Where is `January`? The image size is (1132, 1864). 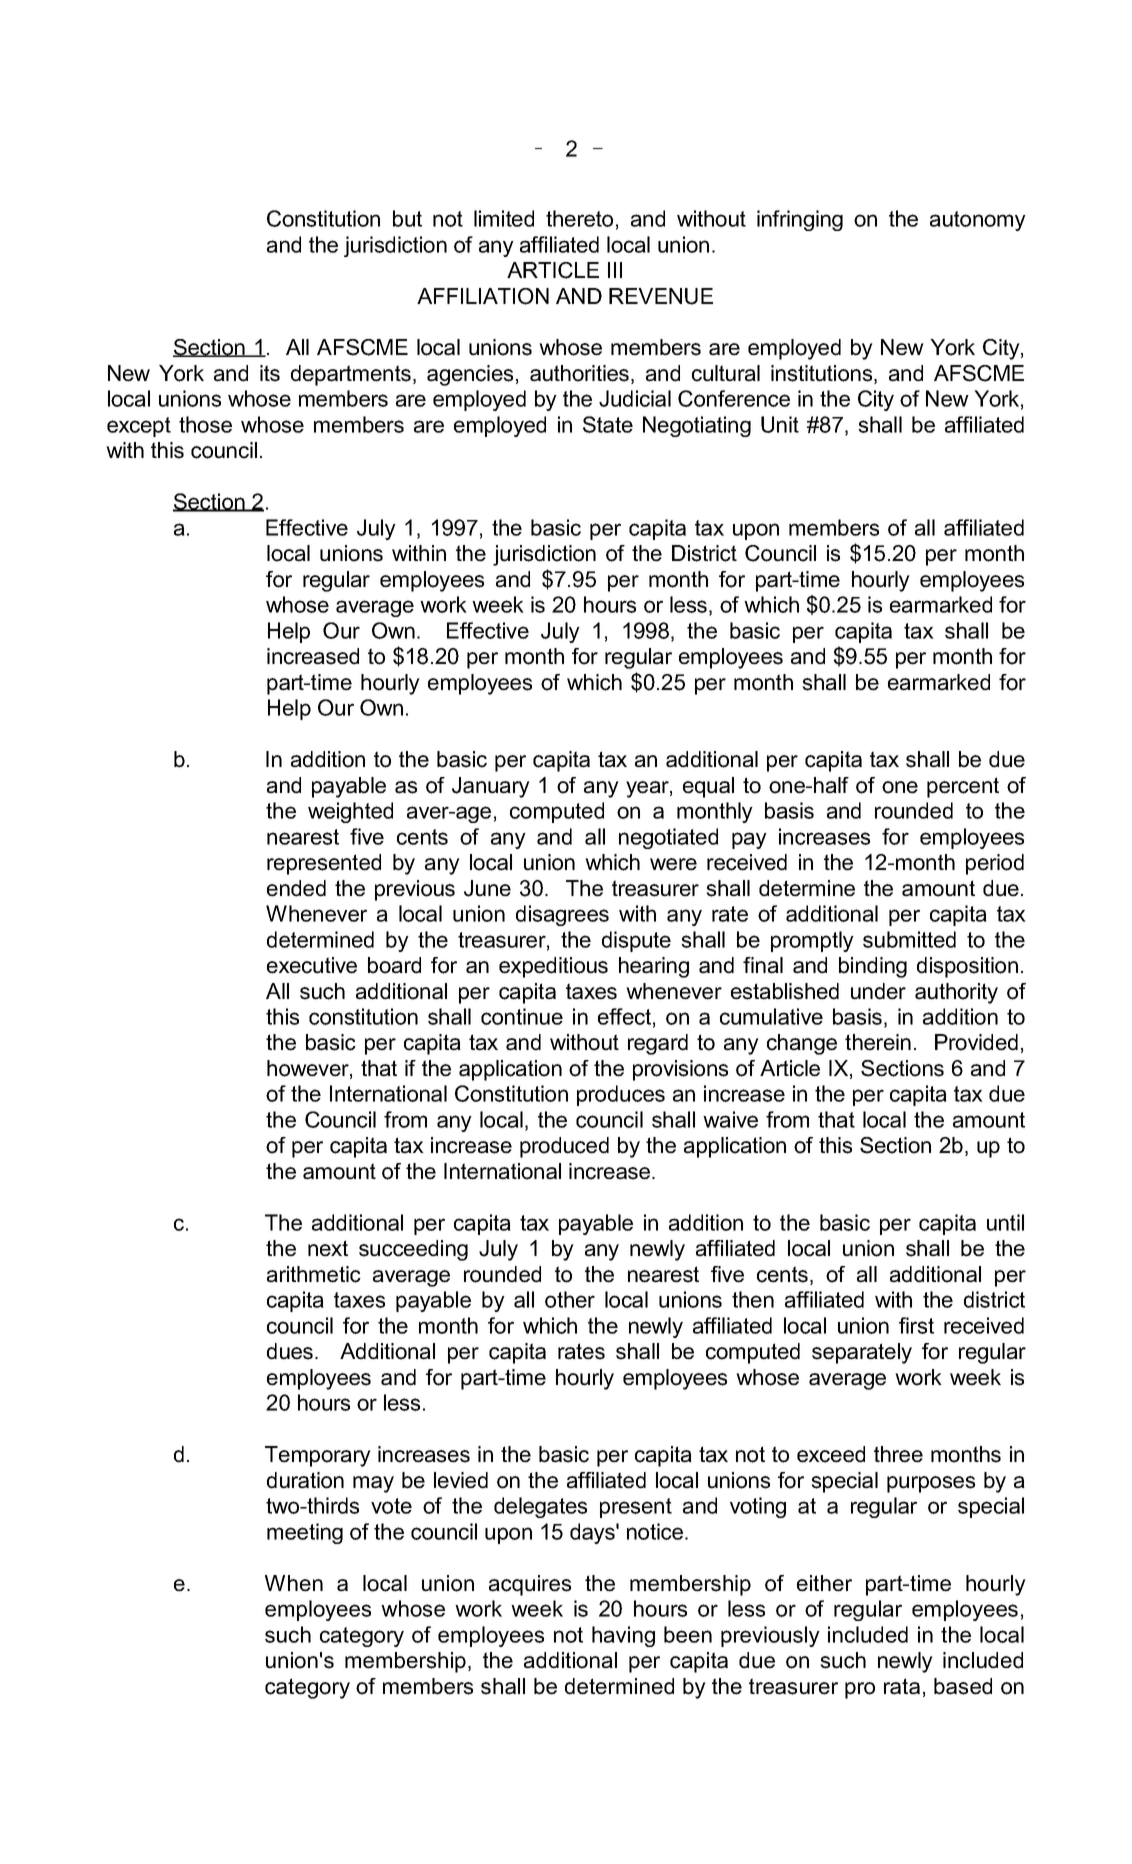
January is located at coordinates (491, 787).
